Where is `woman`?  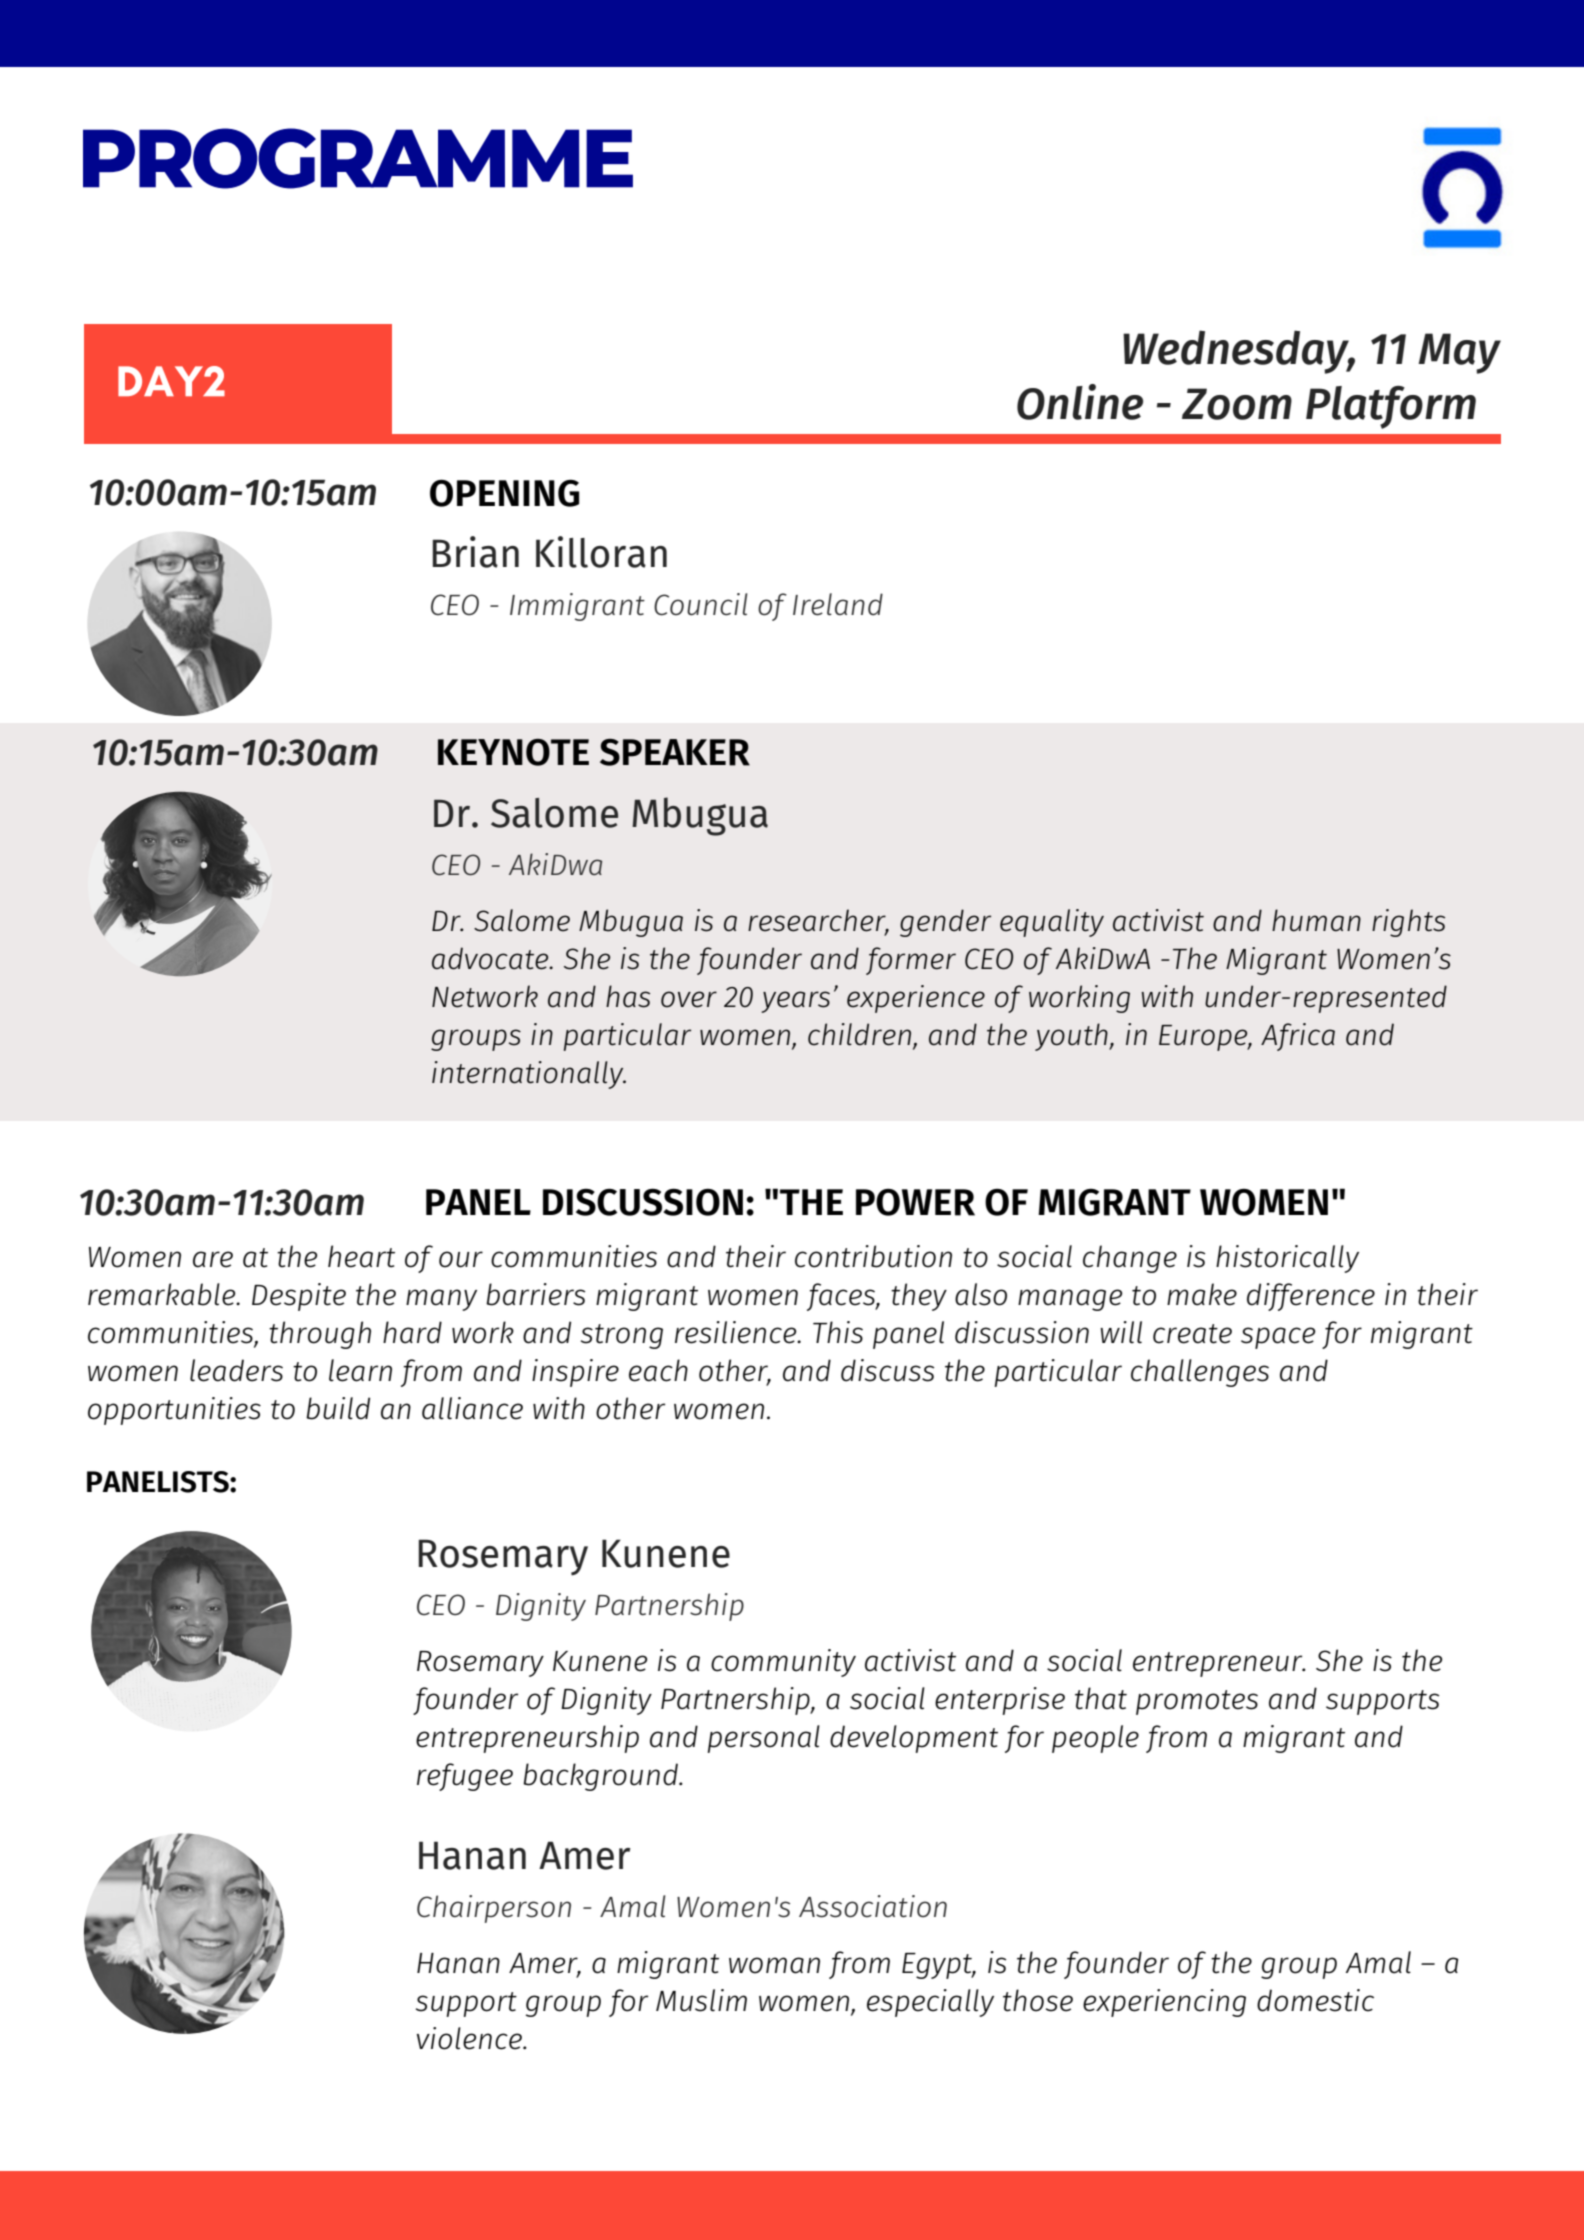
woman is located at coordinates (774, 1965).
